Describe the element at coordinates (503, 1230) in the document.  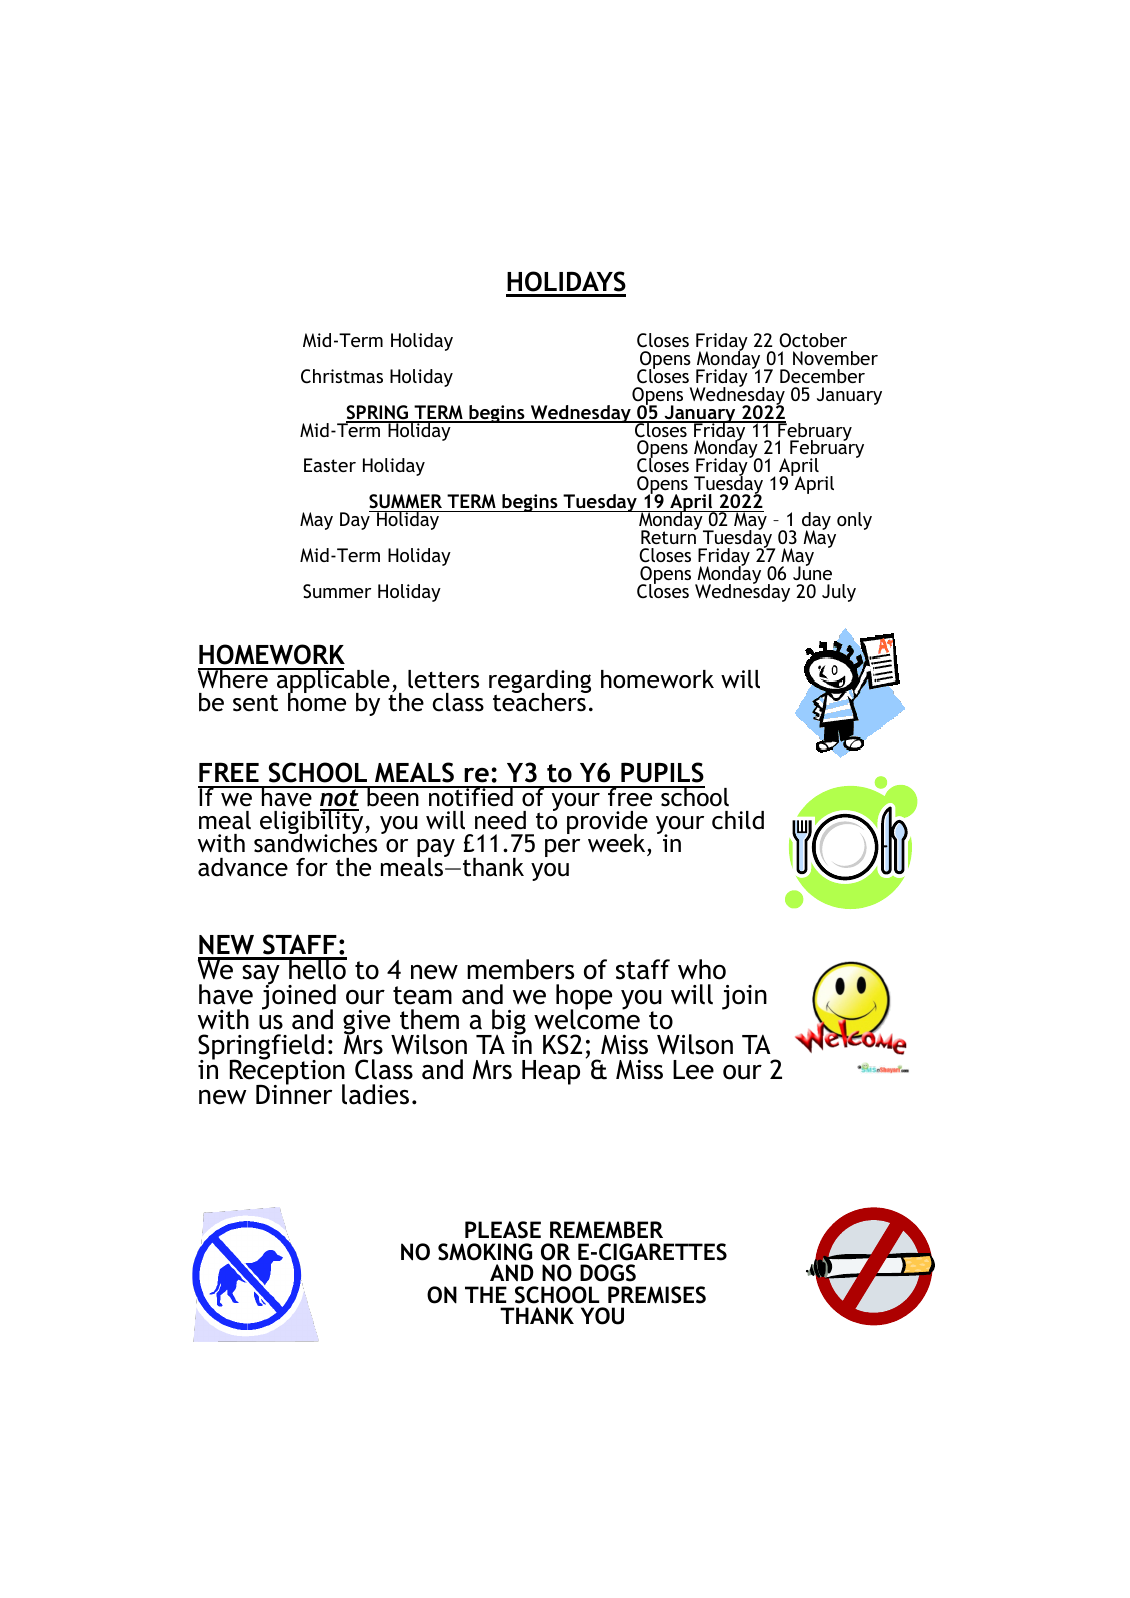
I see `PLEASE` at that location.
